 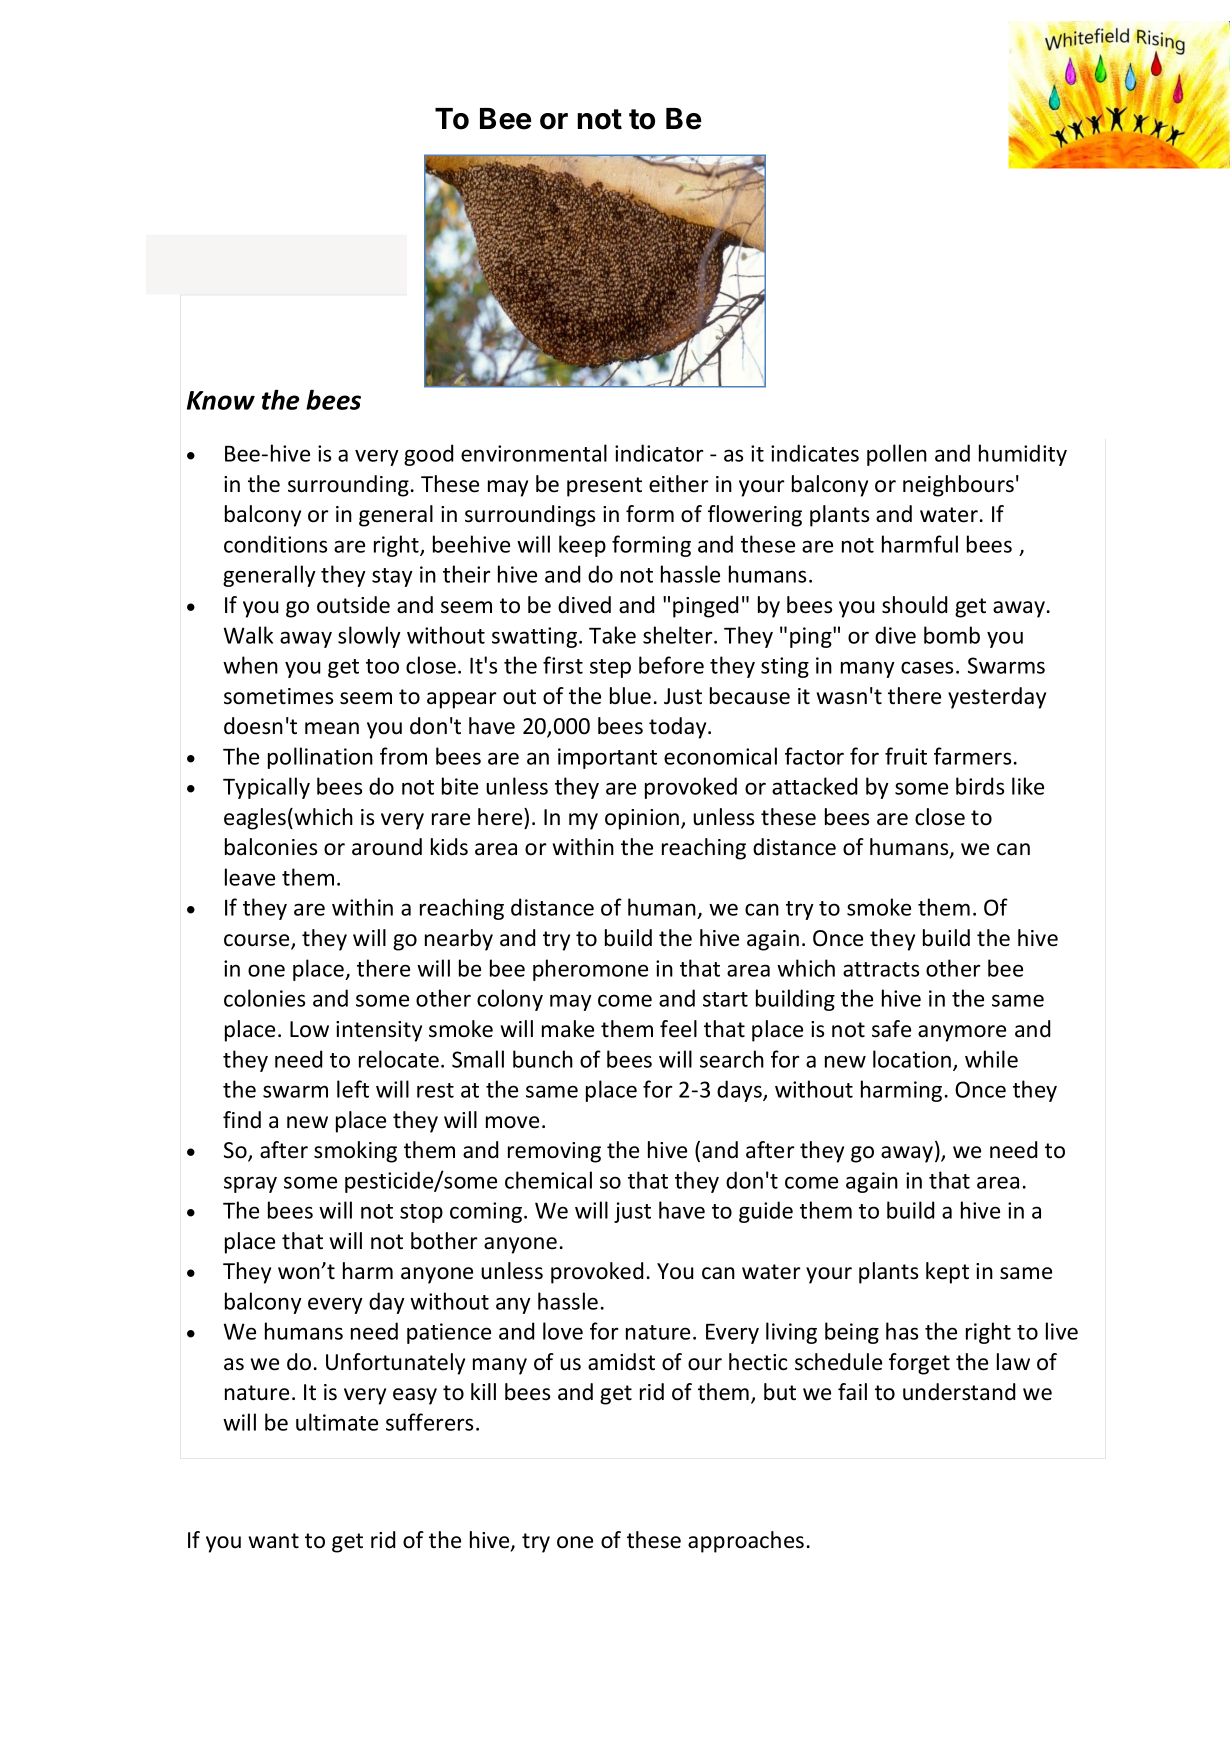 What do you see at coordinates (881, 969) in the page?
I see `attracts` at bounding box center [881, 969].
